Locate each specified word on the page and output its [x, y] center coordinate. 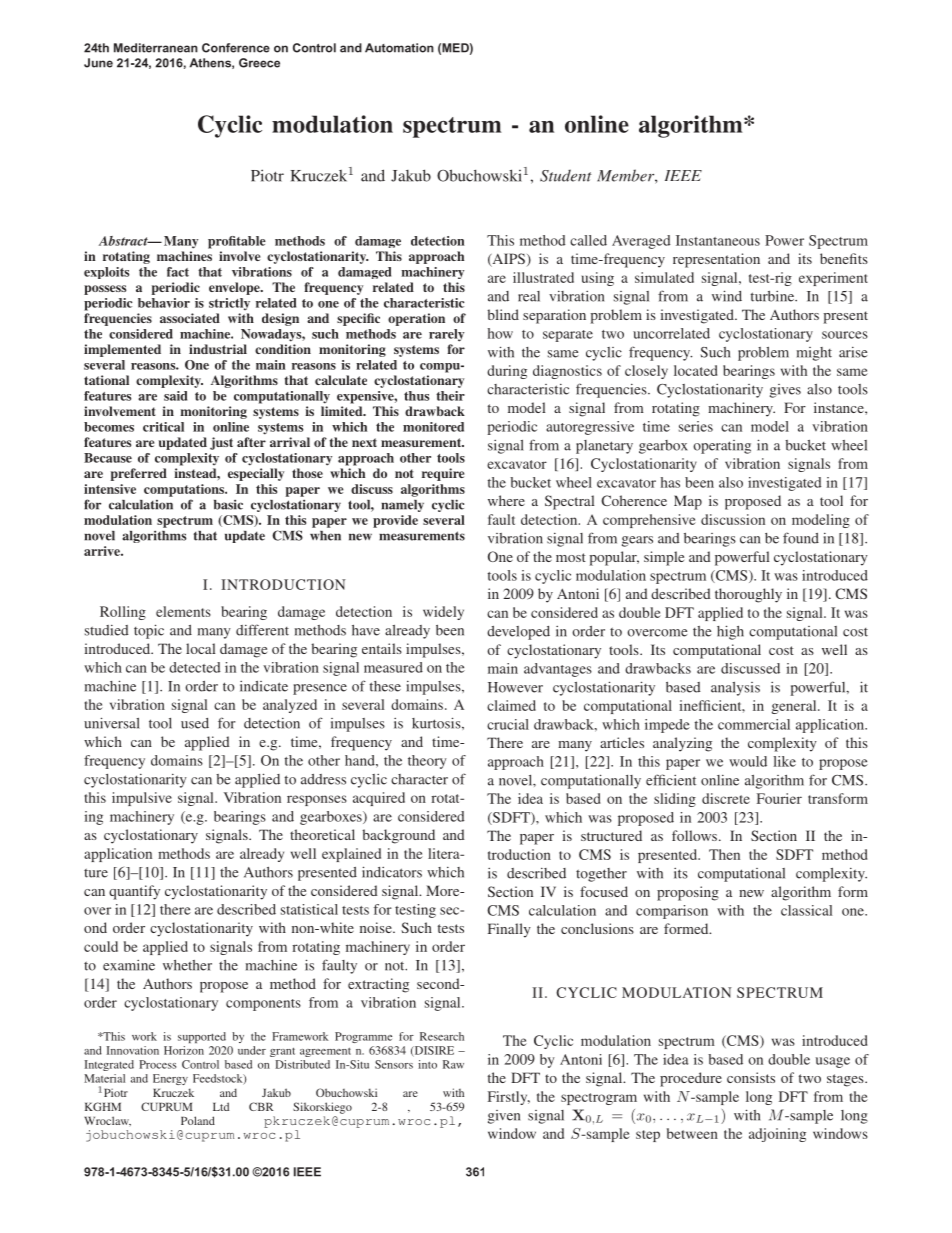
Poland [198, 1120]
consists [751, 1077]
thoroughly [748, 595]
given [504, 1117]
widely [443, 613]
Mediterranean [156, 48]
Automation [399, 48]
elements [183, 611]
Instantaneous [718, 240]
